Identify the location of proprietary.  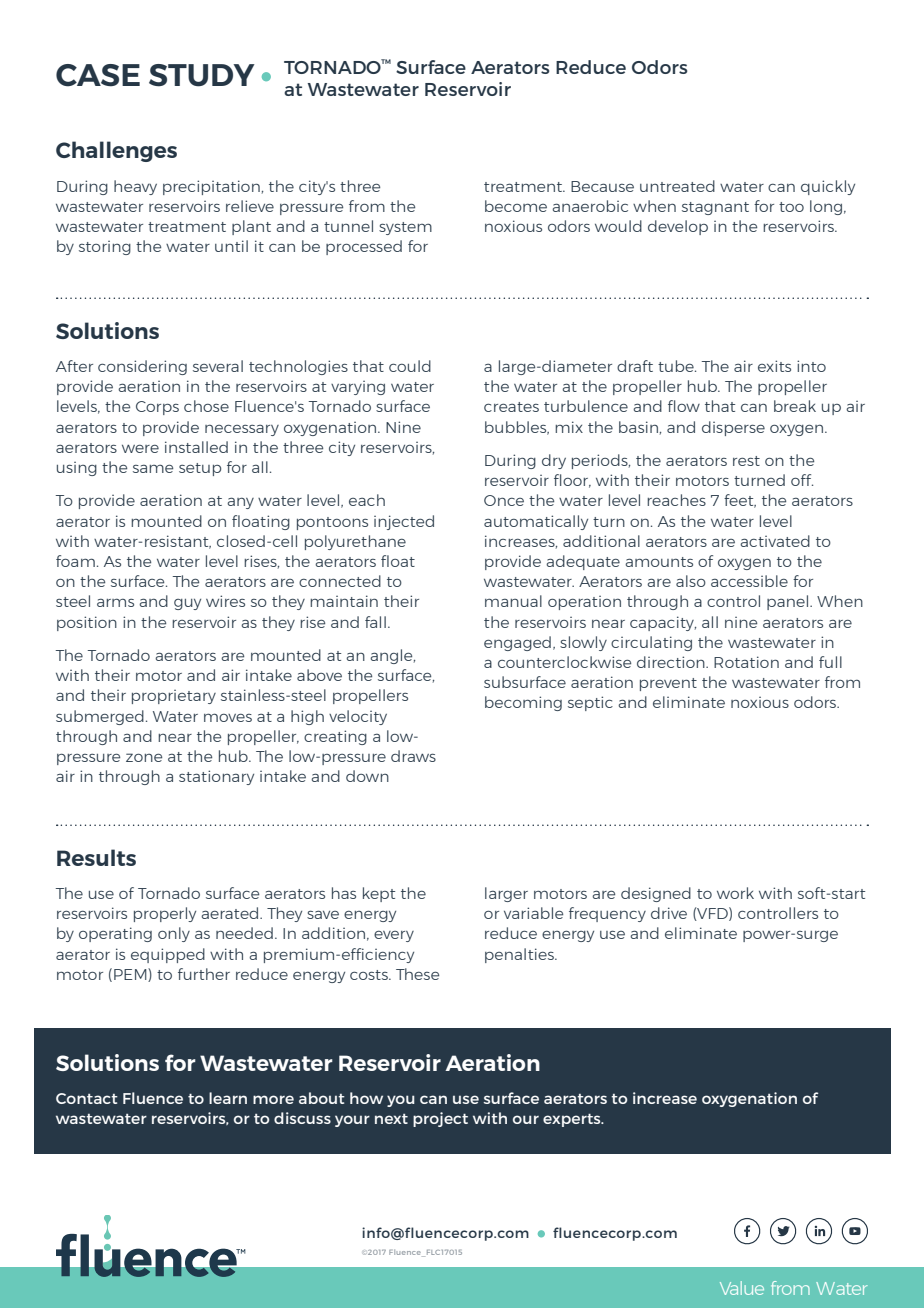
(174, 697).
